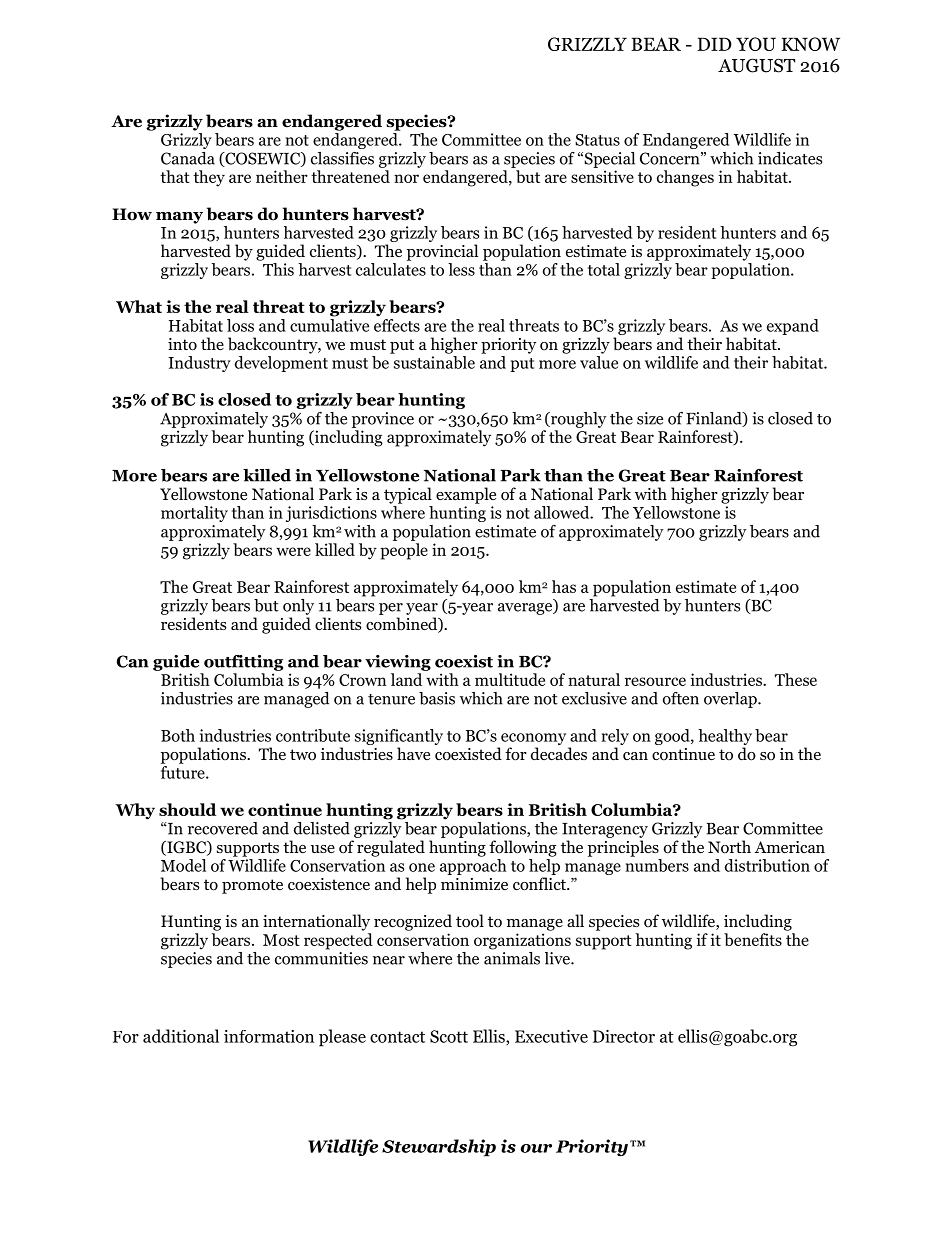 This page has width=952, height=1233. What do you see at coordinates (466, 495) in the page?
I see `example` at bounding box center [466, 495].
